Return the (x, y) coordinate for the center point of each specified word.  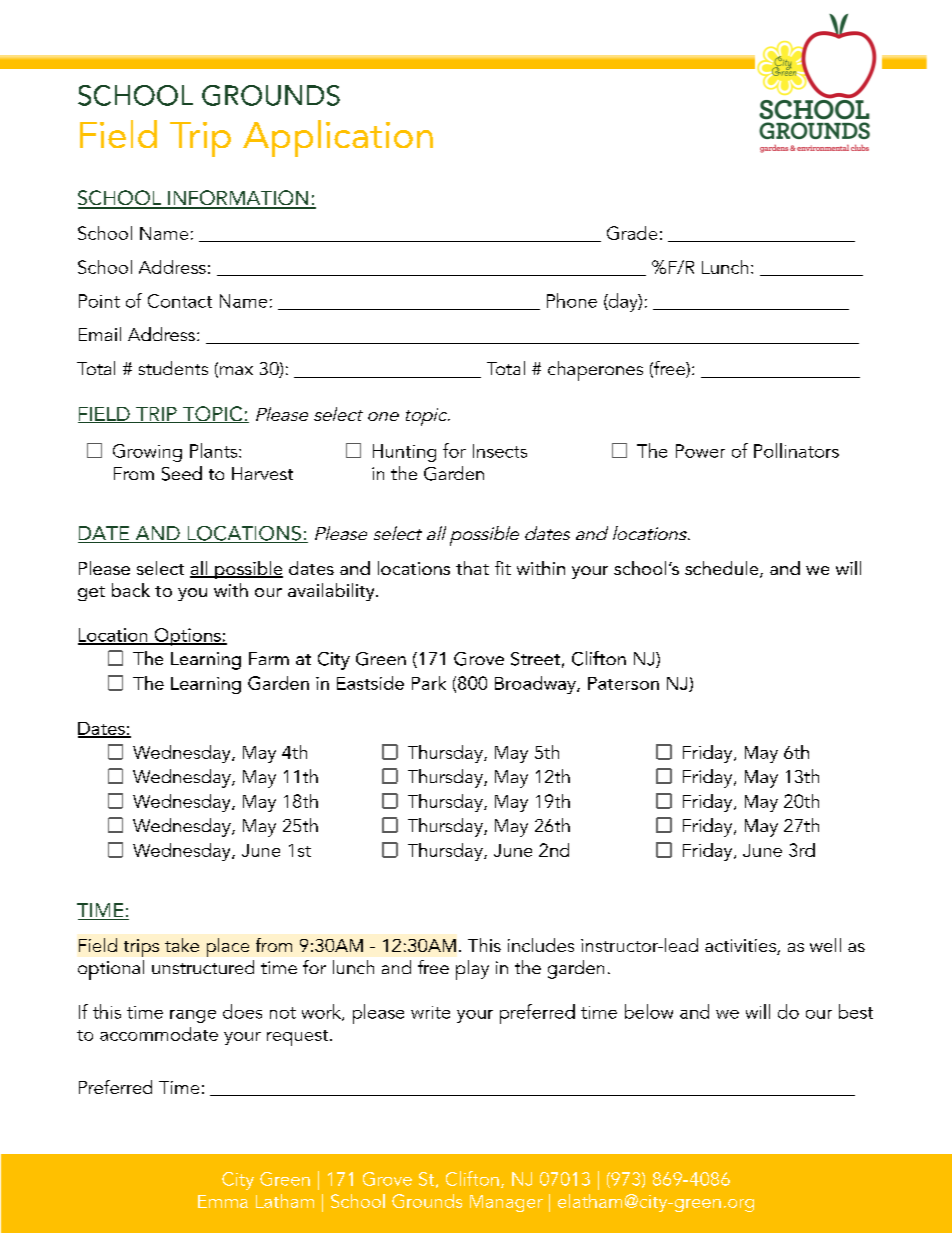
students (173, 368)
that (472, 568)
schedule (723, 569)
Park (429, 683)
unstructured (203, 967)
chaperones (595, 371)
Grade (632, 233)
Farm (269, 658)
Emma (223, 1201)
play (472, 970)
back (131, 590)
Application (338, 138)
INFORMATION (238, 199)
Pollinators (796, 450)
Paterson (623, 683)
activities (741, 947)
